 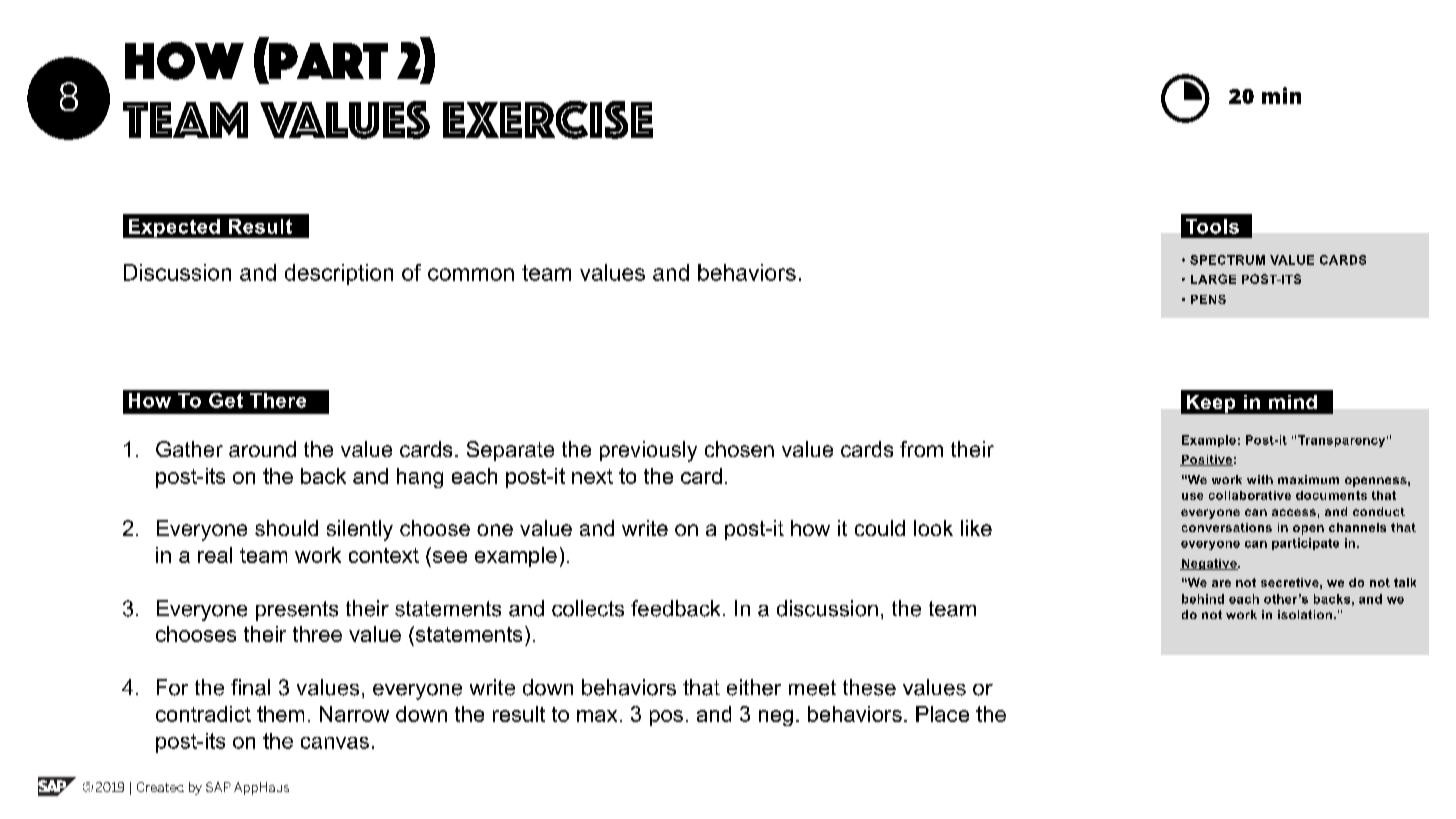 I want to click on around, so click(x=262, y=449).
